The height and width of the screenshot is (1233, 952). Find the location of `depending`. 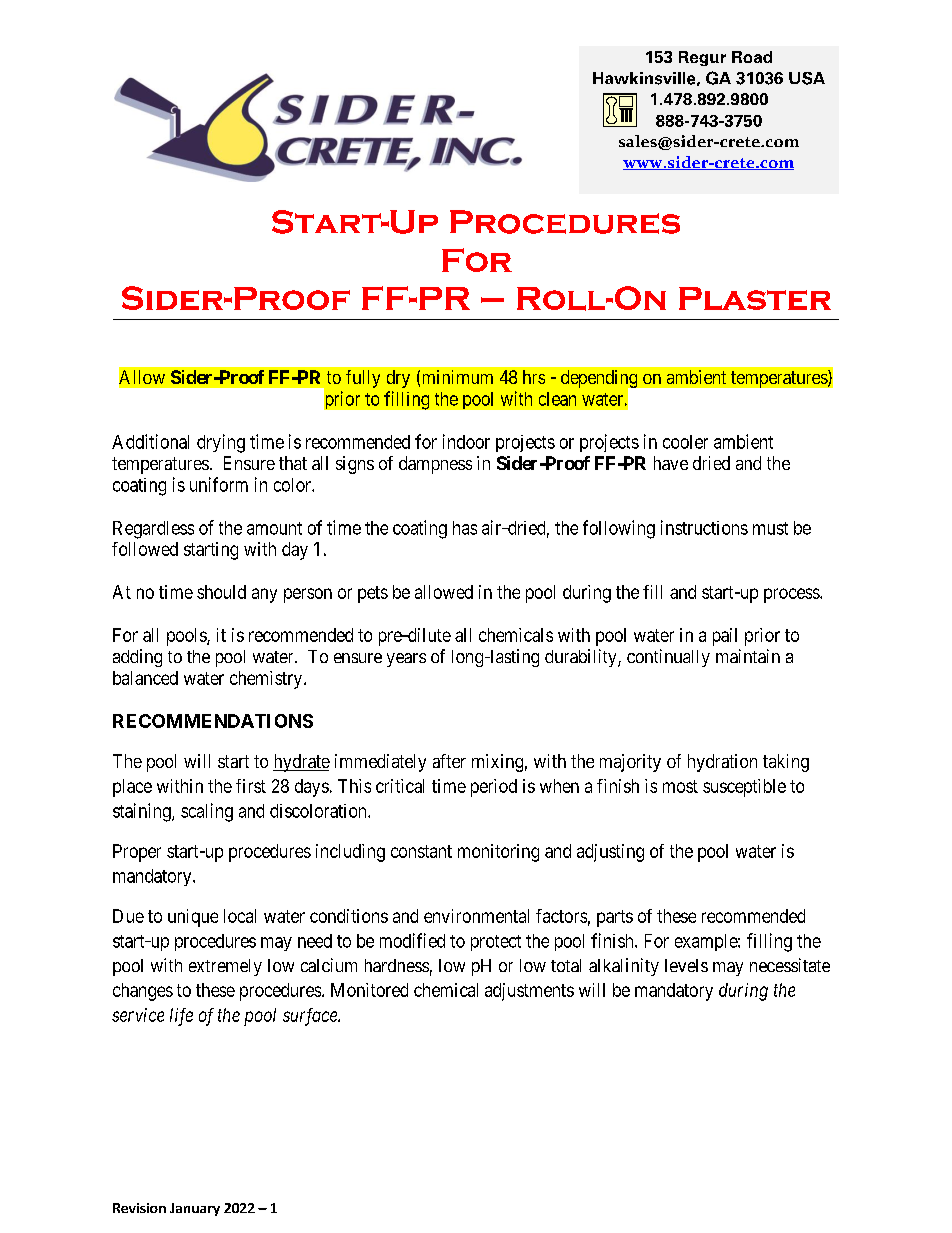

depending is located at coordinates (600, 380).
